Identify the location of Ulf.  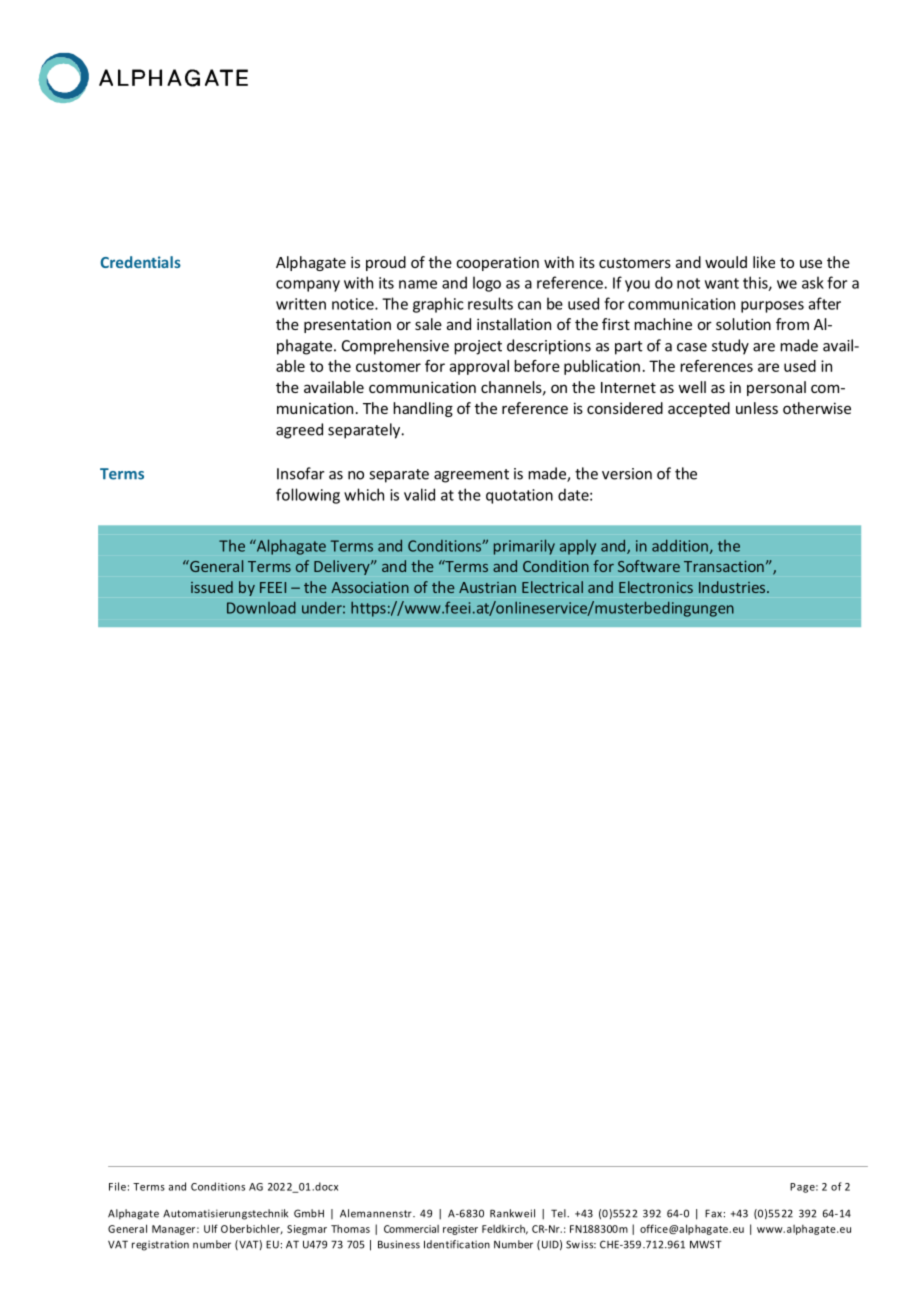
(211, 1228).
